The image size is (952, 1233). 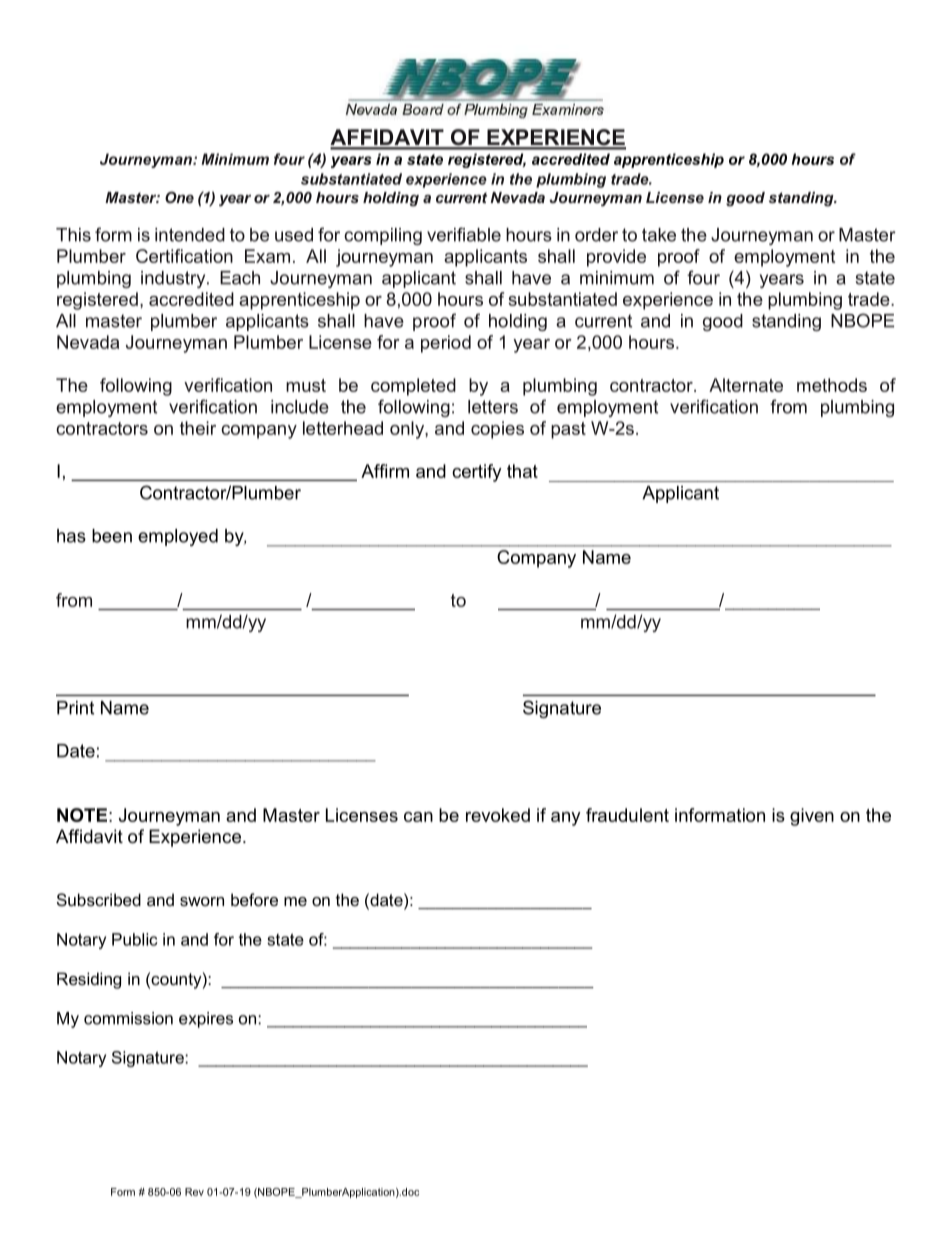 What do you see at coordinates (522, 471) in the page?
I see `that` at bounding box center [522, 471].
